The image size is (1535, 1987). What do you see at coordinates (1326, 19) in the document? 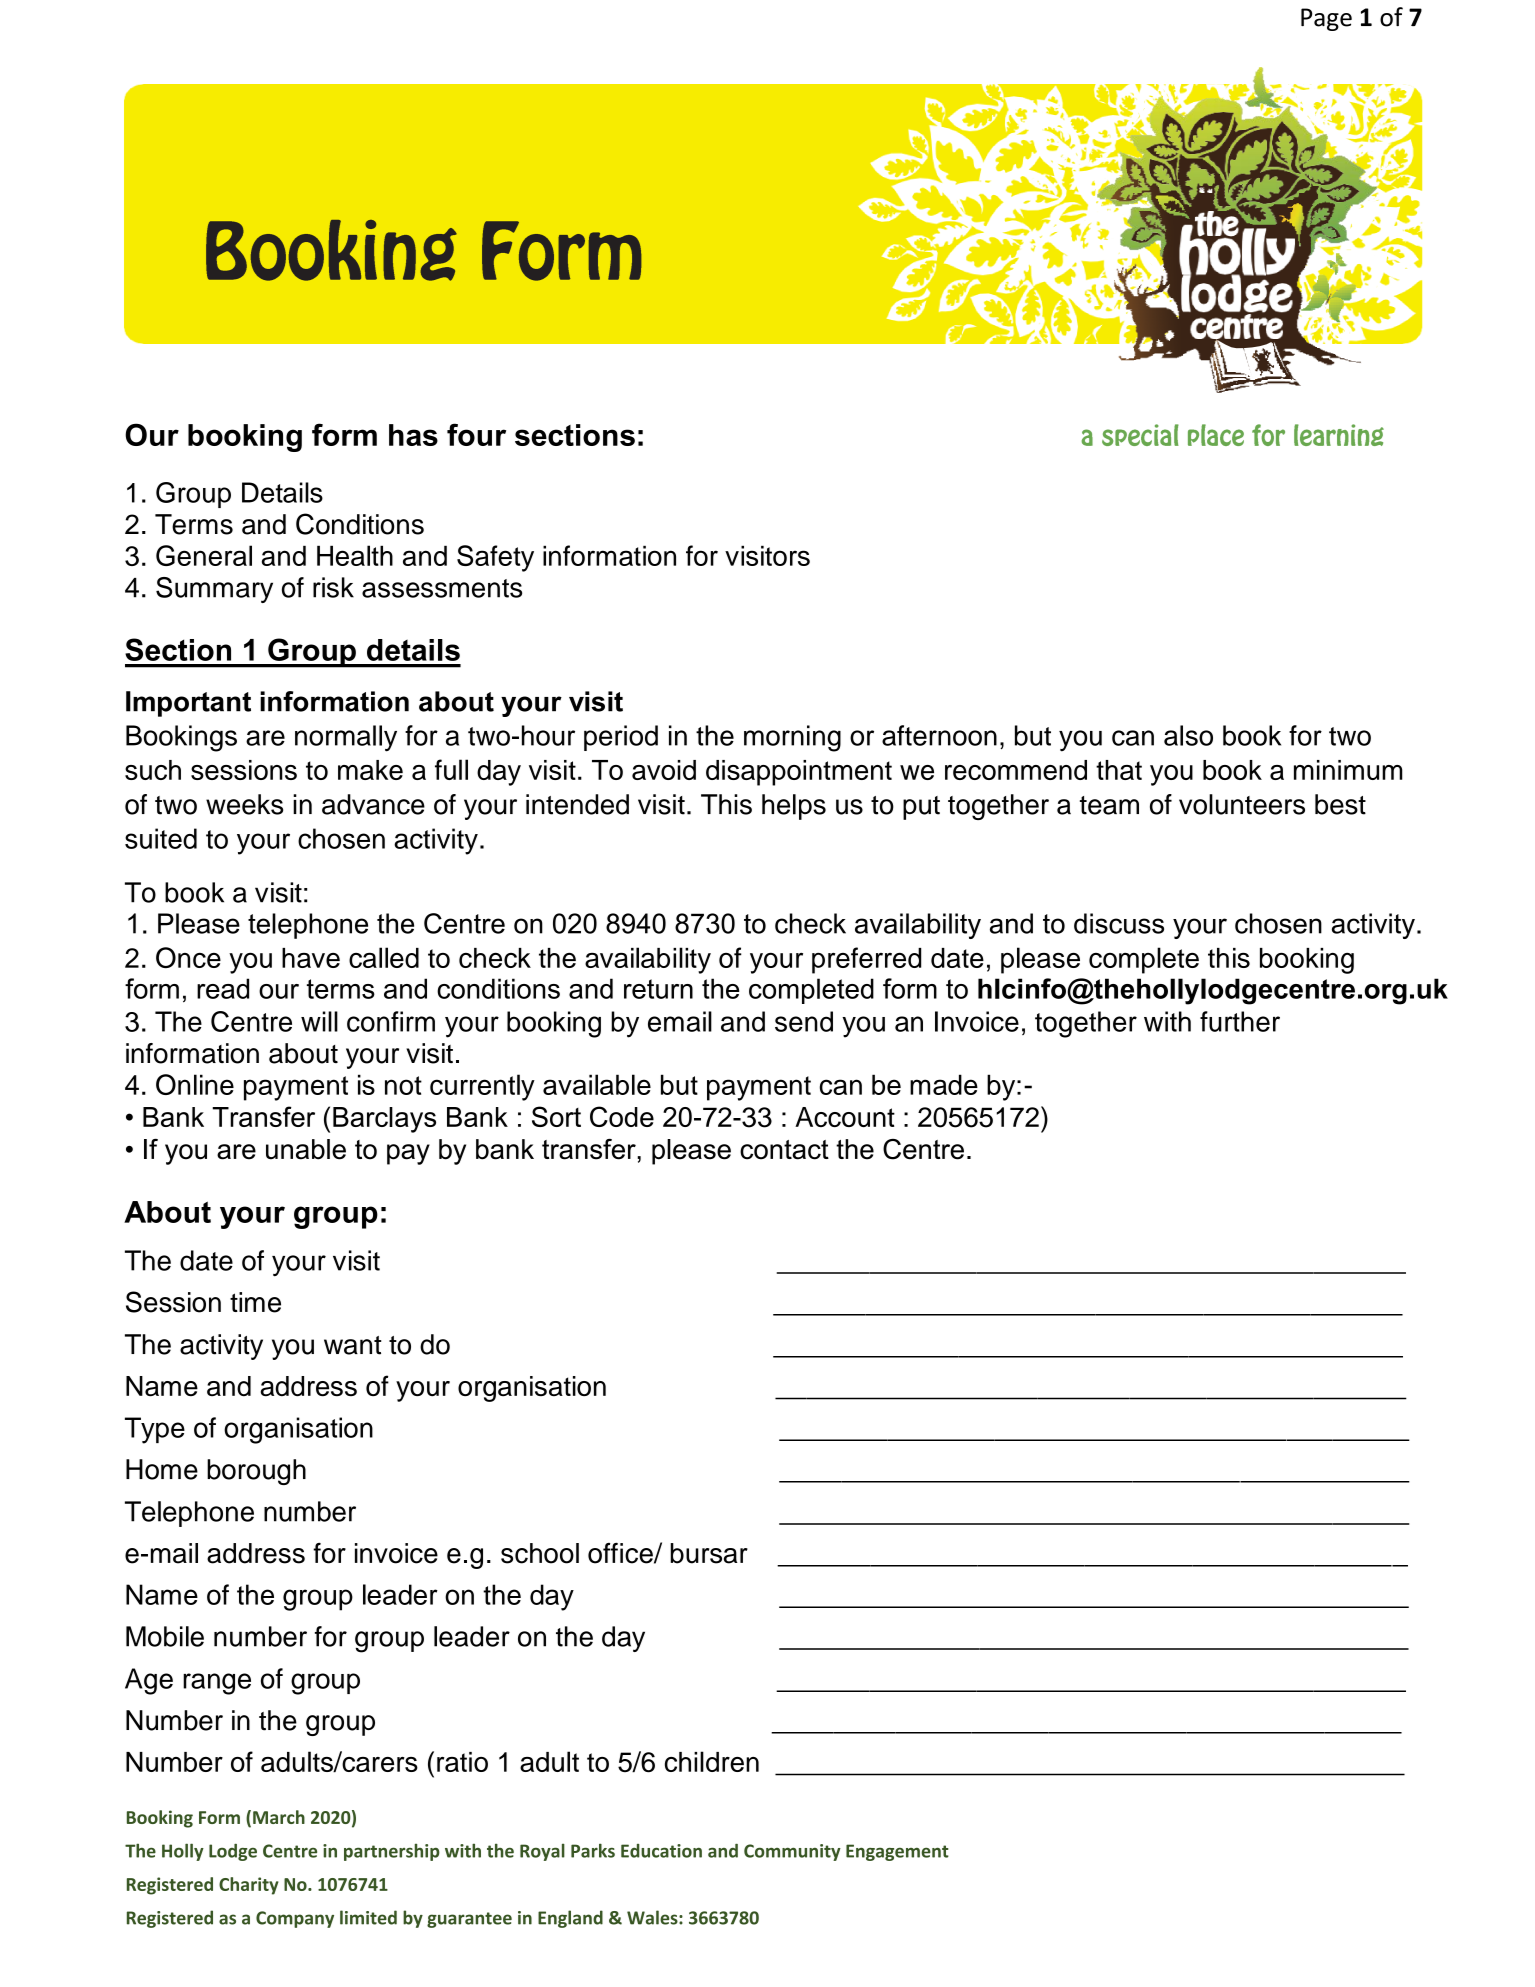
I see `Page` at bounding box center [1326, 19].
